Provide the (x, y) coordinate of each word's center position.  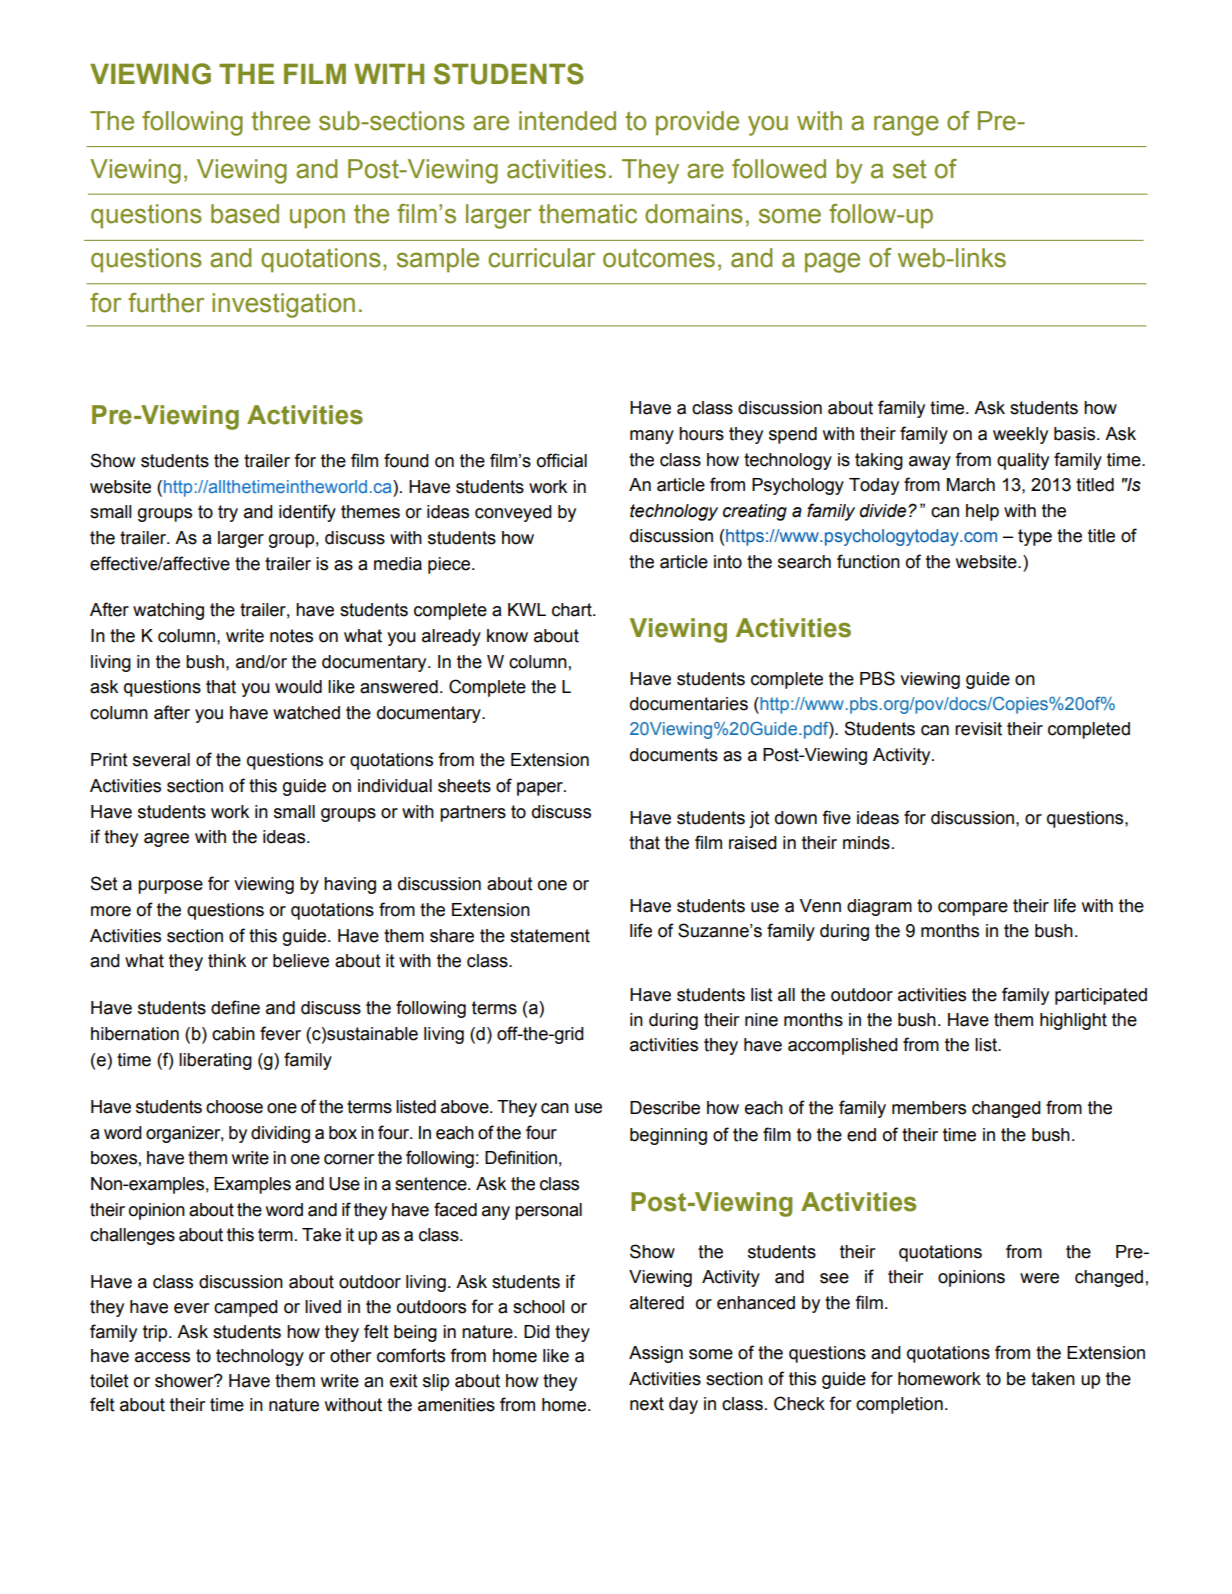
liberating (215, 1061)
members (929, 1108)
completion (899, 1405)
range (906, 125)
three (280, 121)
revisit (978, 729)
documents (674, 755)
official (562, 460)
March (971, 485)
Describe (665, 1108)
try (228, 513)
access (162, 1357)
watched (306, 713)
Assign (656, 1354)
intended (567, 121)
